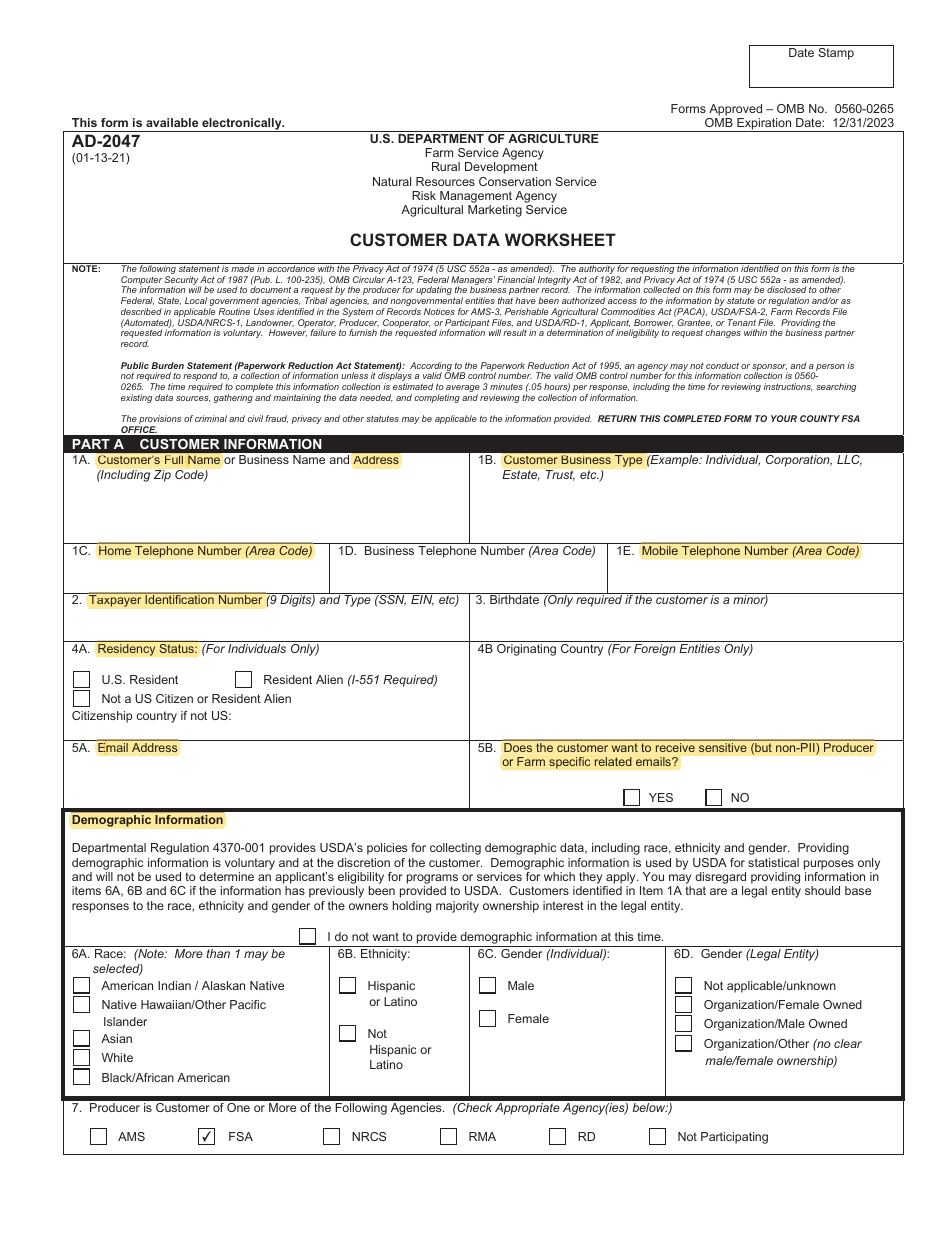 This screenshot has width=952, height=1233. What do you see at coordinates (248, 1004) in the screenshot?
I see `Pacific` at bounding box center [248, 1004].
